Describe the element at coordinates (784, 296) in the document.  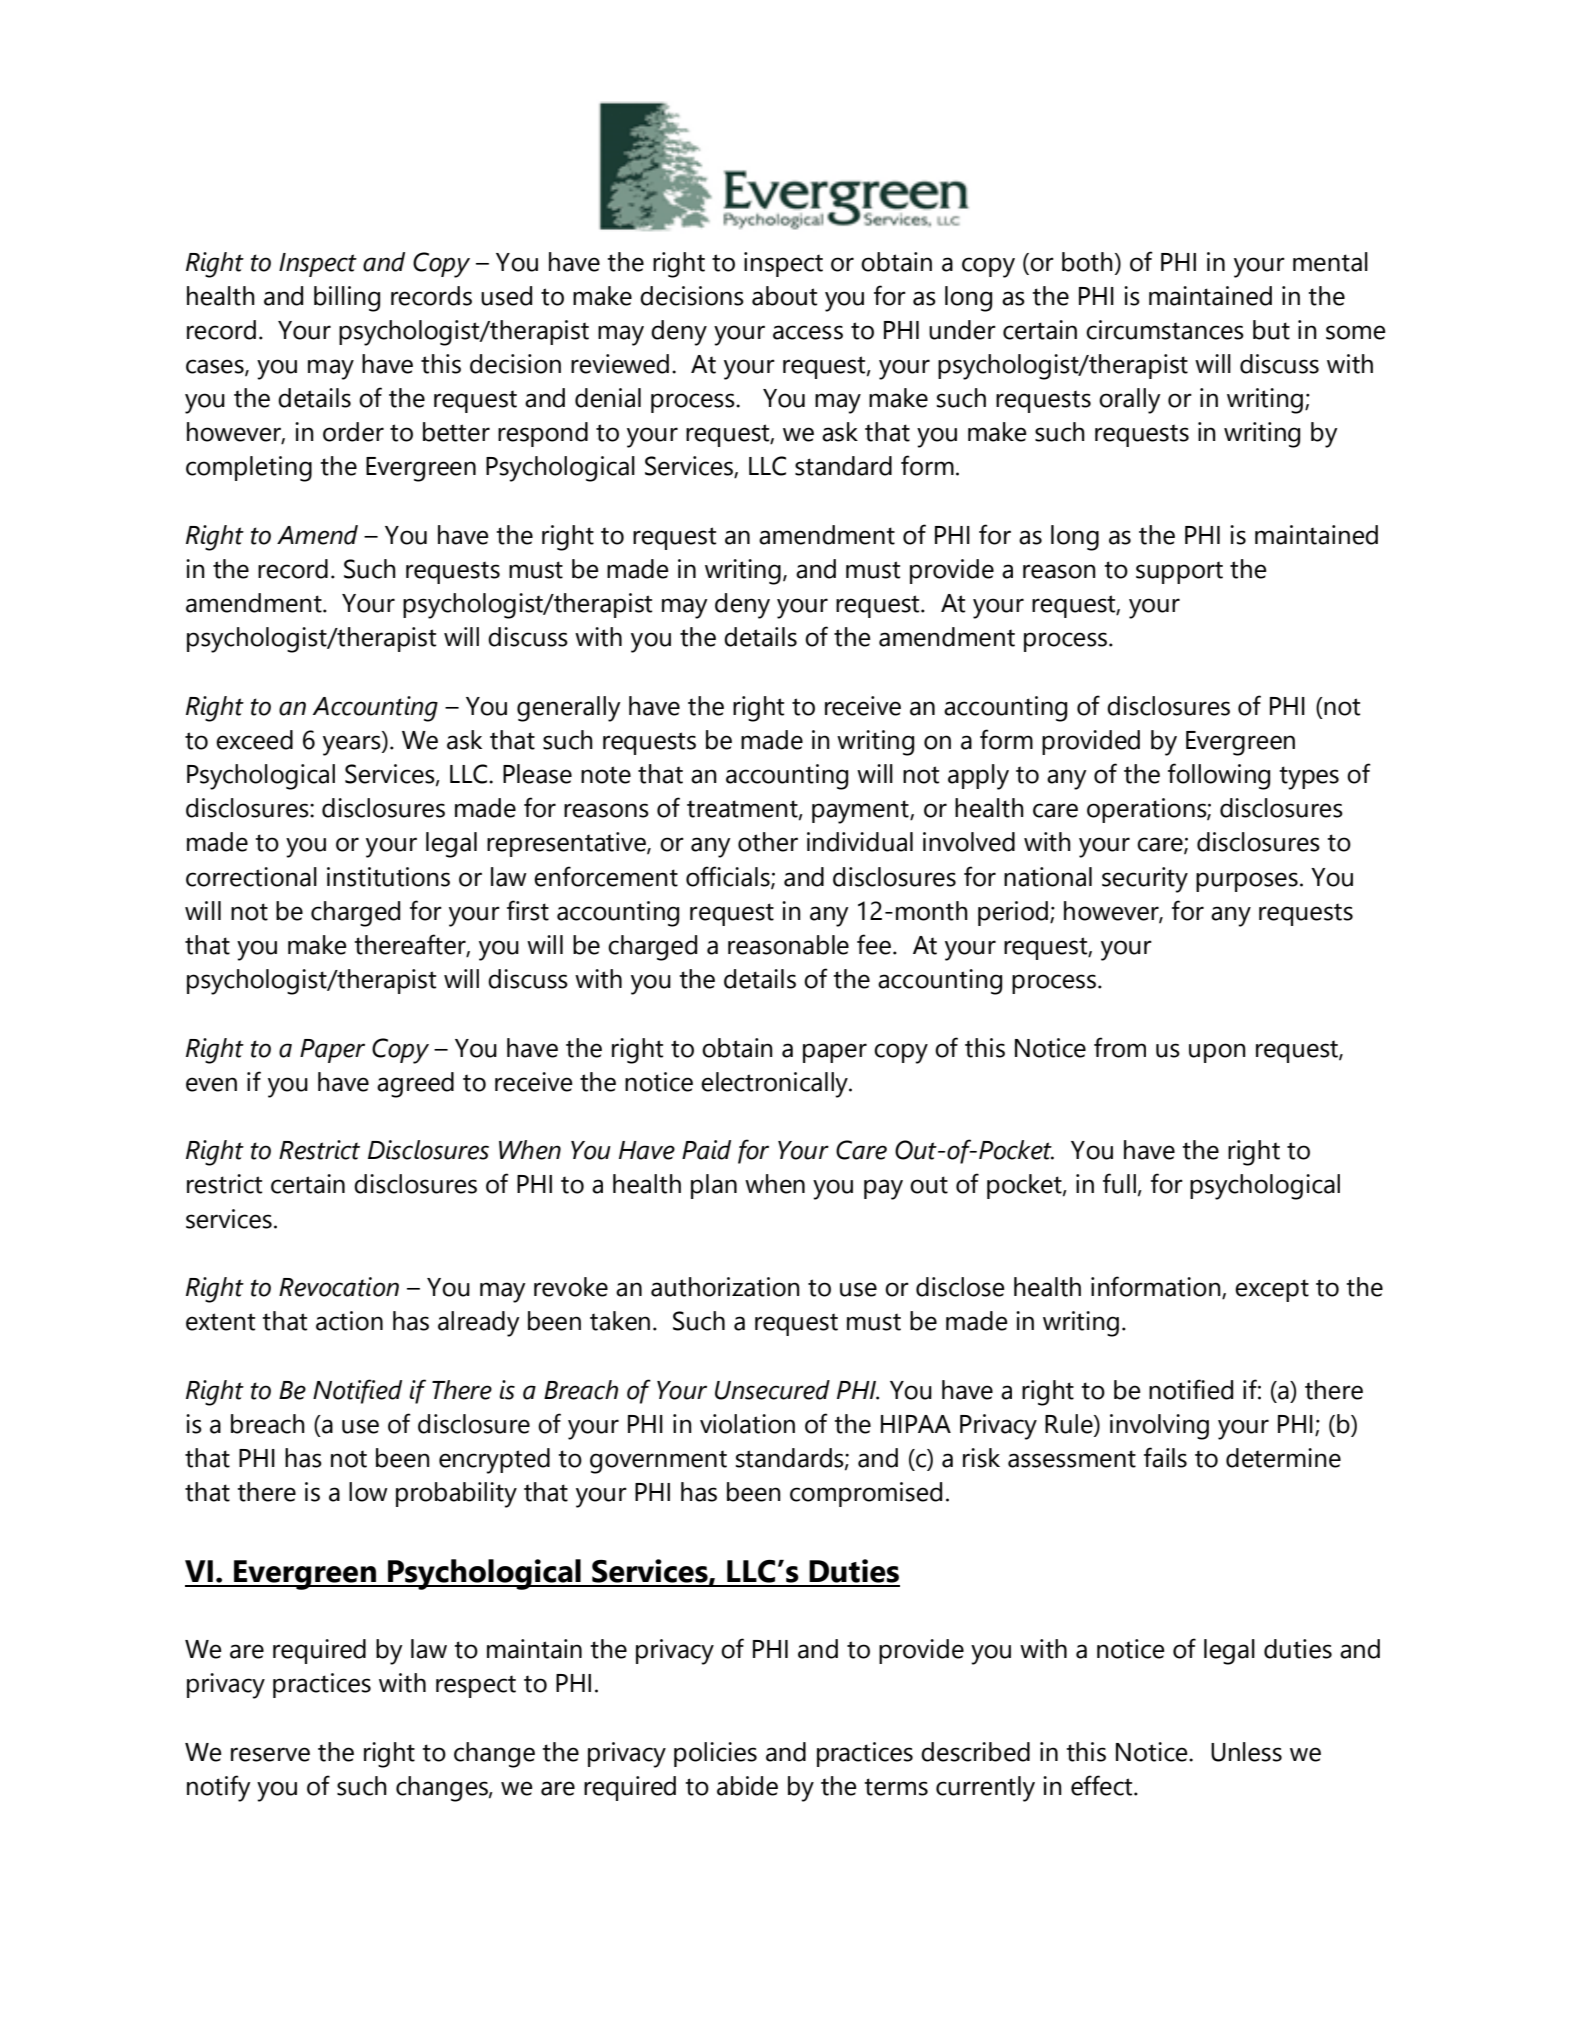
I see `about` at that location.
